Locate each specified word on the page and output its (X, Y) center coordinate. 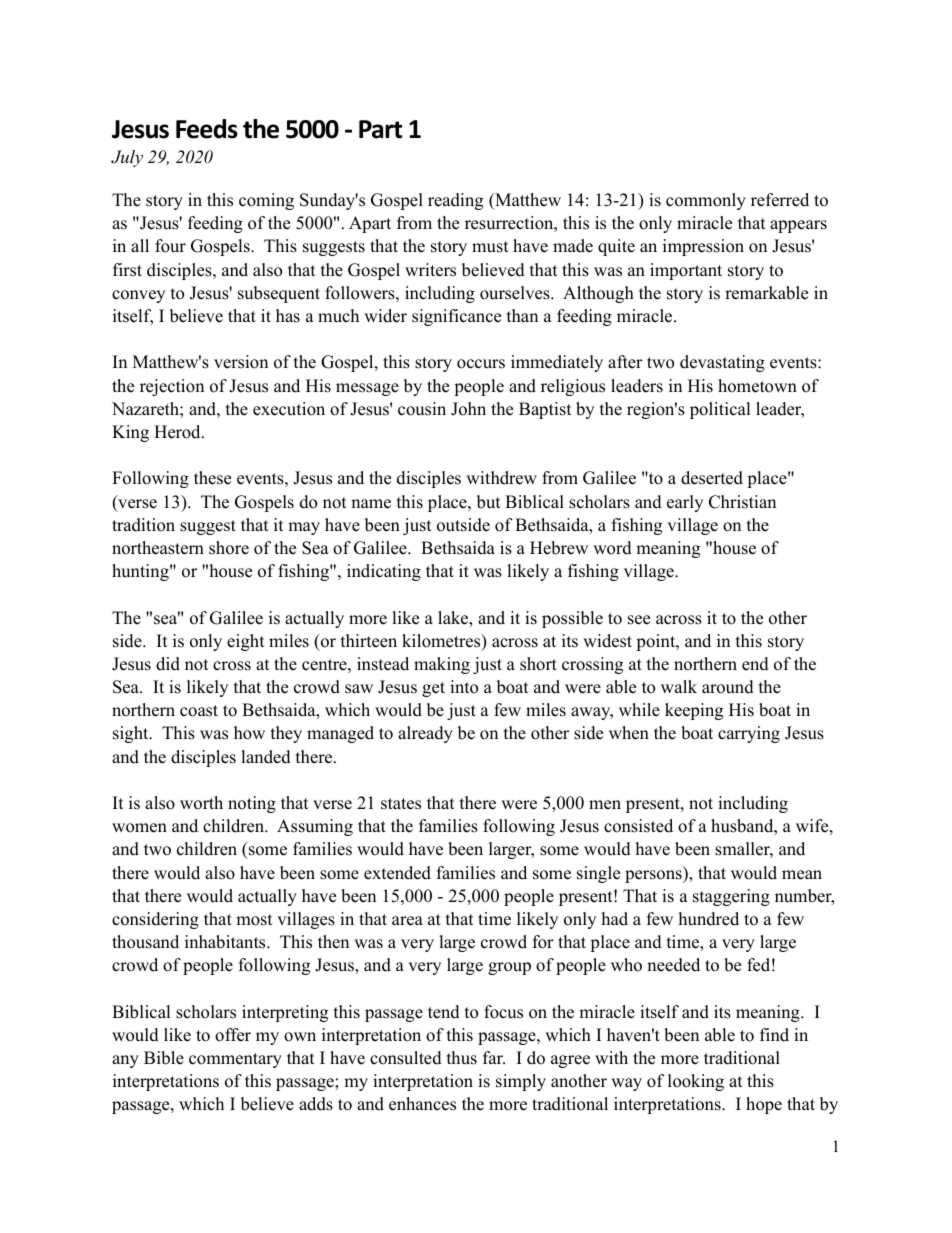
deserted (712, 478)
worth (201, 803)
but (489, 502)
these (212, 478)
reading (455, 201)
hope (764, 1105)
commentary (235, 1060)
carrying (749, 734)
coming (266, 201)
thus (462, 1058)
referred (780, 200)
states (401, 804)
